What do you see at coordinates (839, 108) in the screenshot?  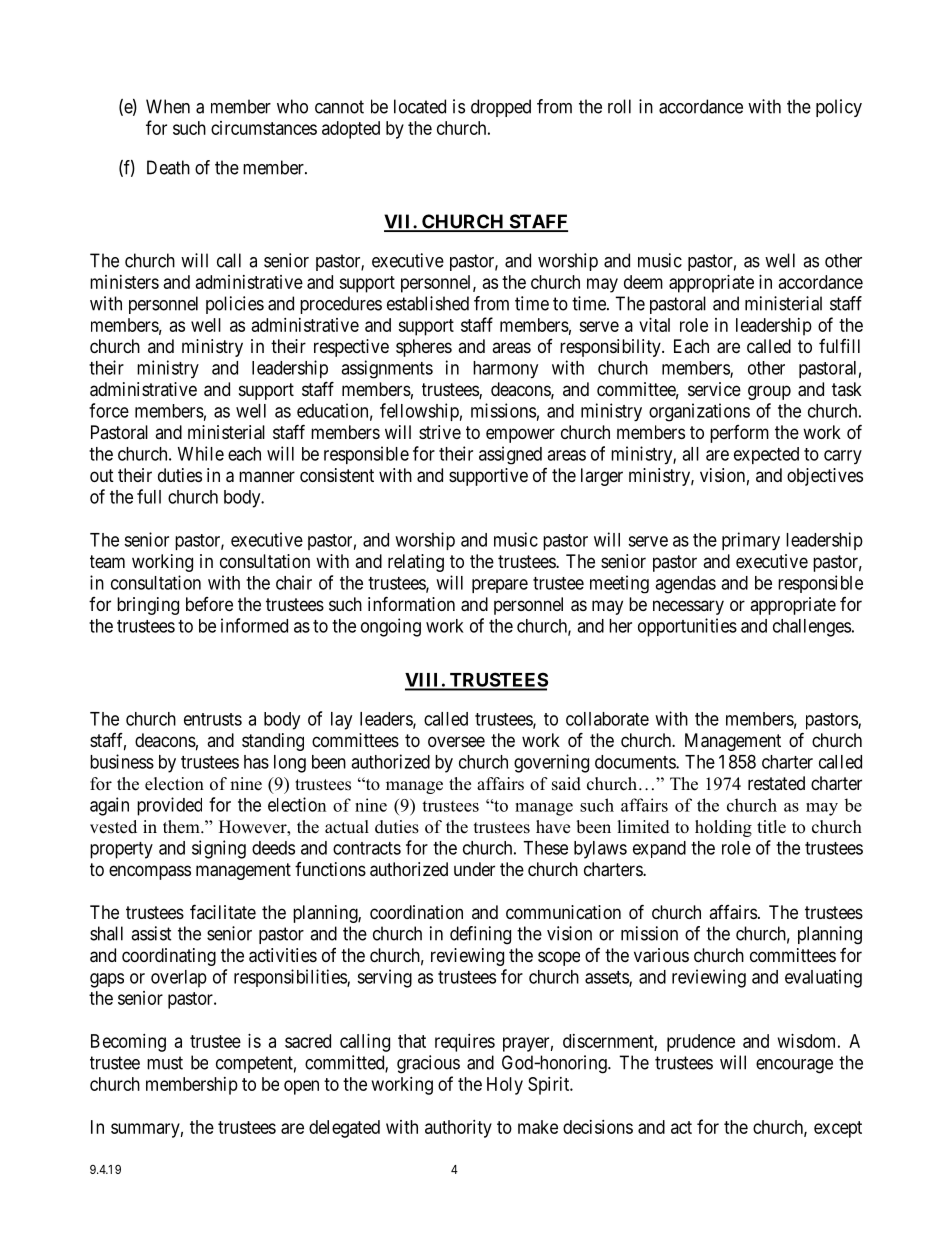 I see `policy` at bounding box center [839, 108].
